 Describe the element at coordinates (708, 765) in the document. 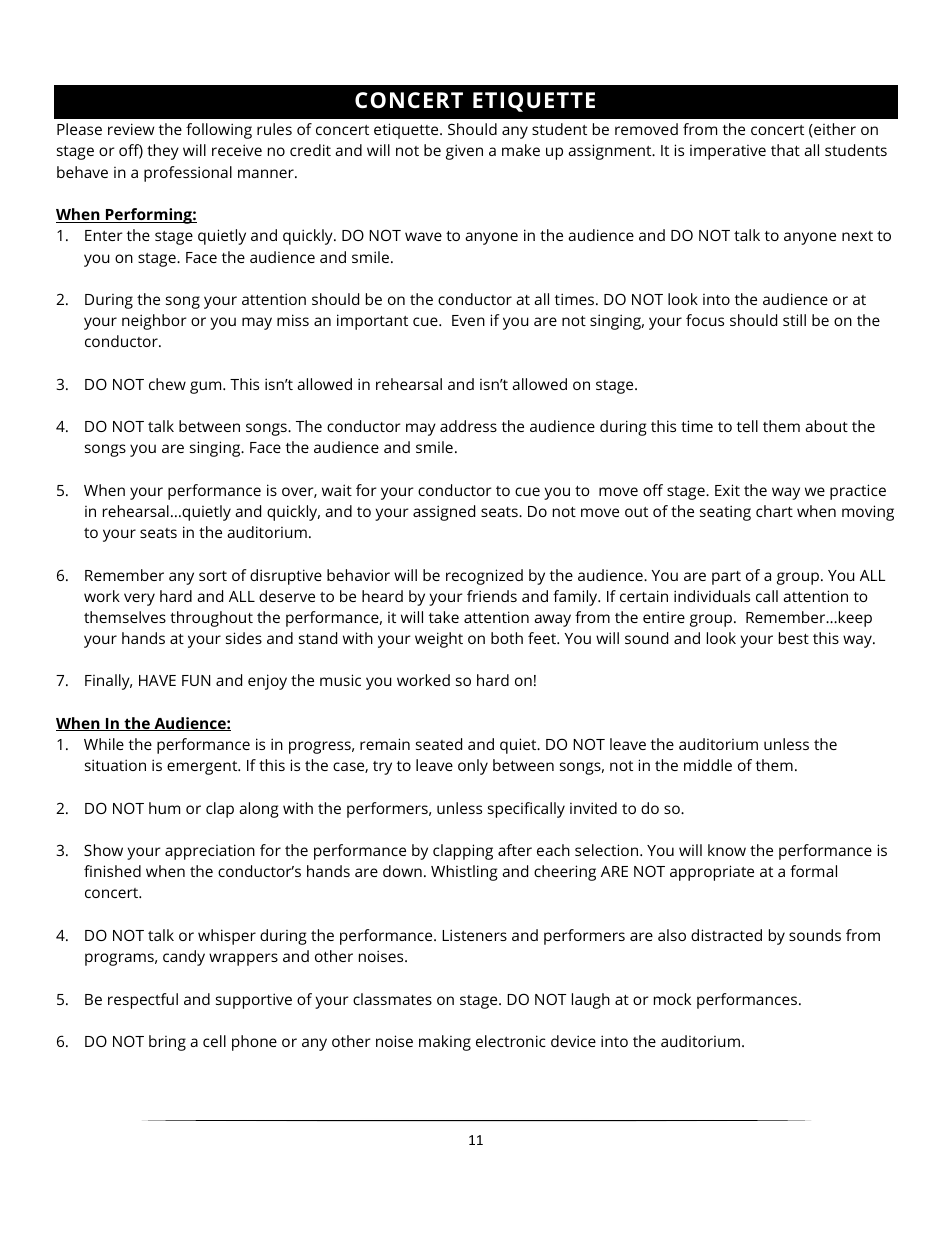

I see `middle` at that location.
